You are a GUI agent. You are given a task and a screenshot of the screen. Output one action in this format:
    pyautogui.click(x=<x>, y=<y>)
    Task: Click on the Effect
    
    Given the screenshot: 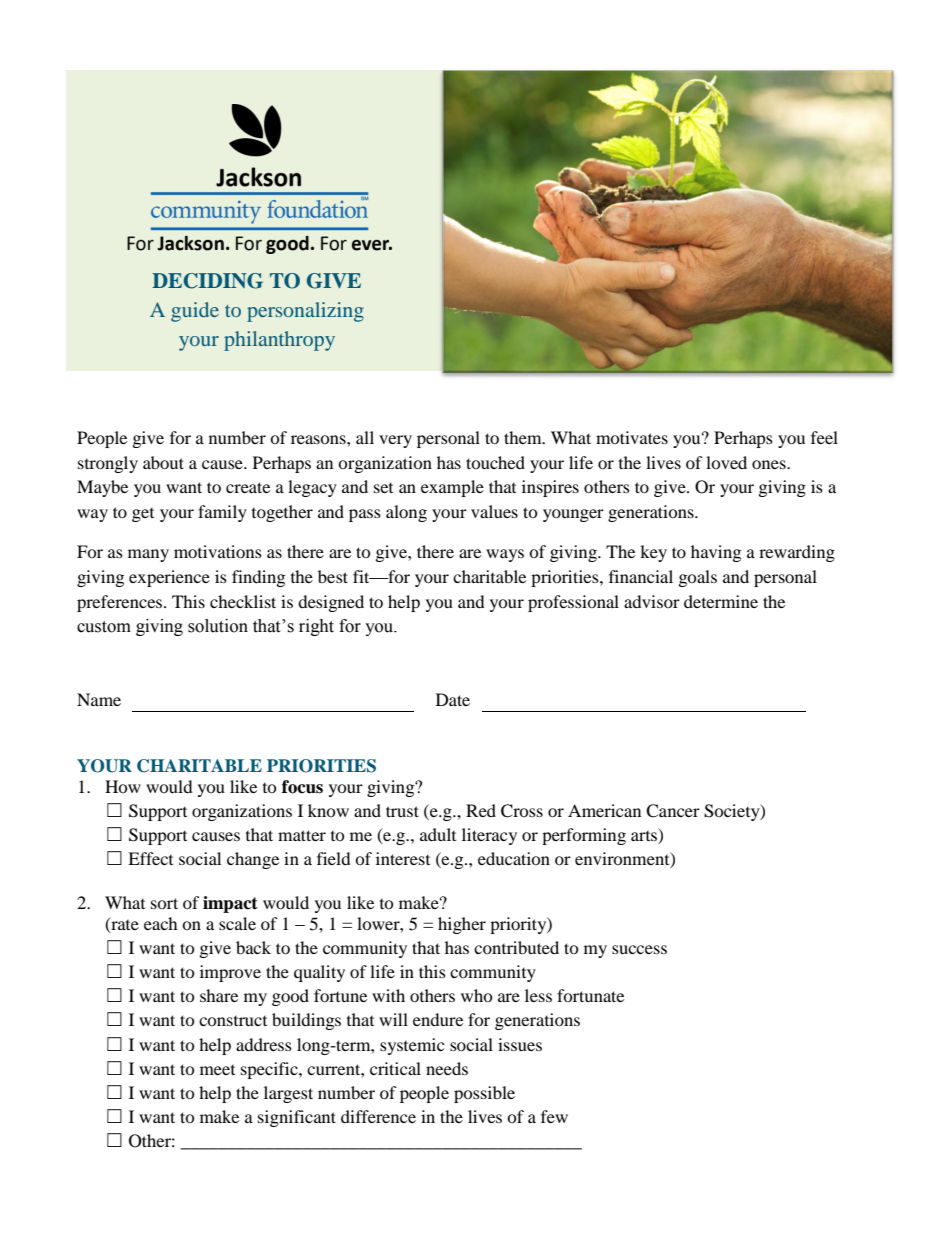 What is the action you would take?
    pyautogui.click(x=150, y=858)
